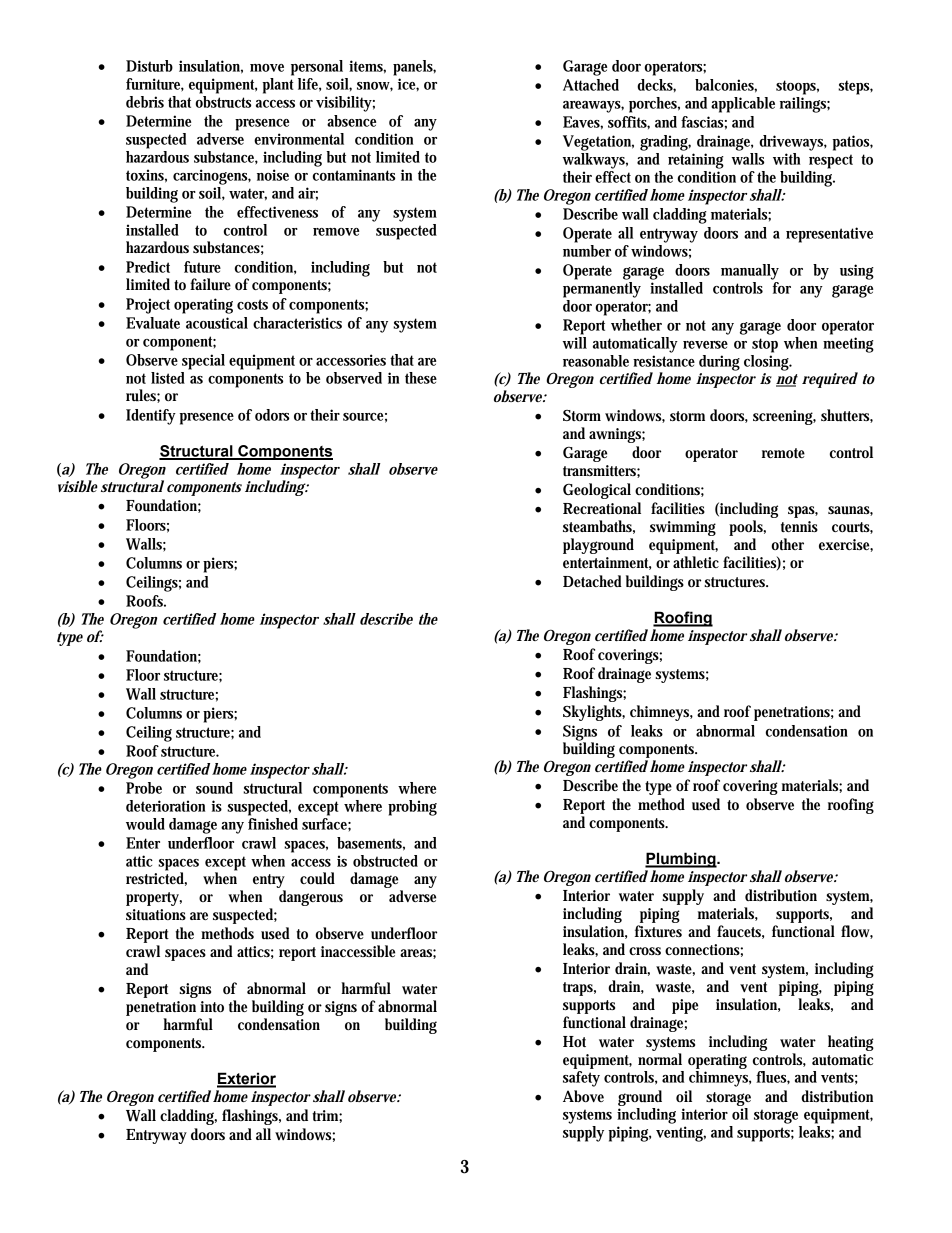 The width and height of the screenshot is (952, 1233). Describe the element at coordinates (246, 1079) in the screenshot. I see `Exterior` at that location.
